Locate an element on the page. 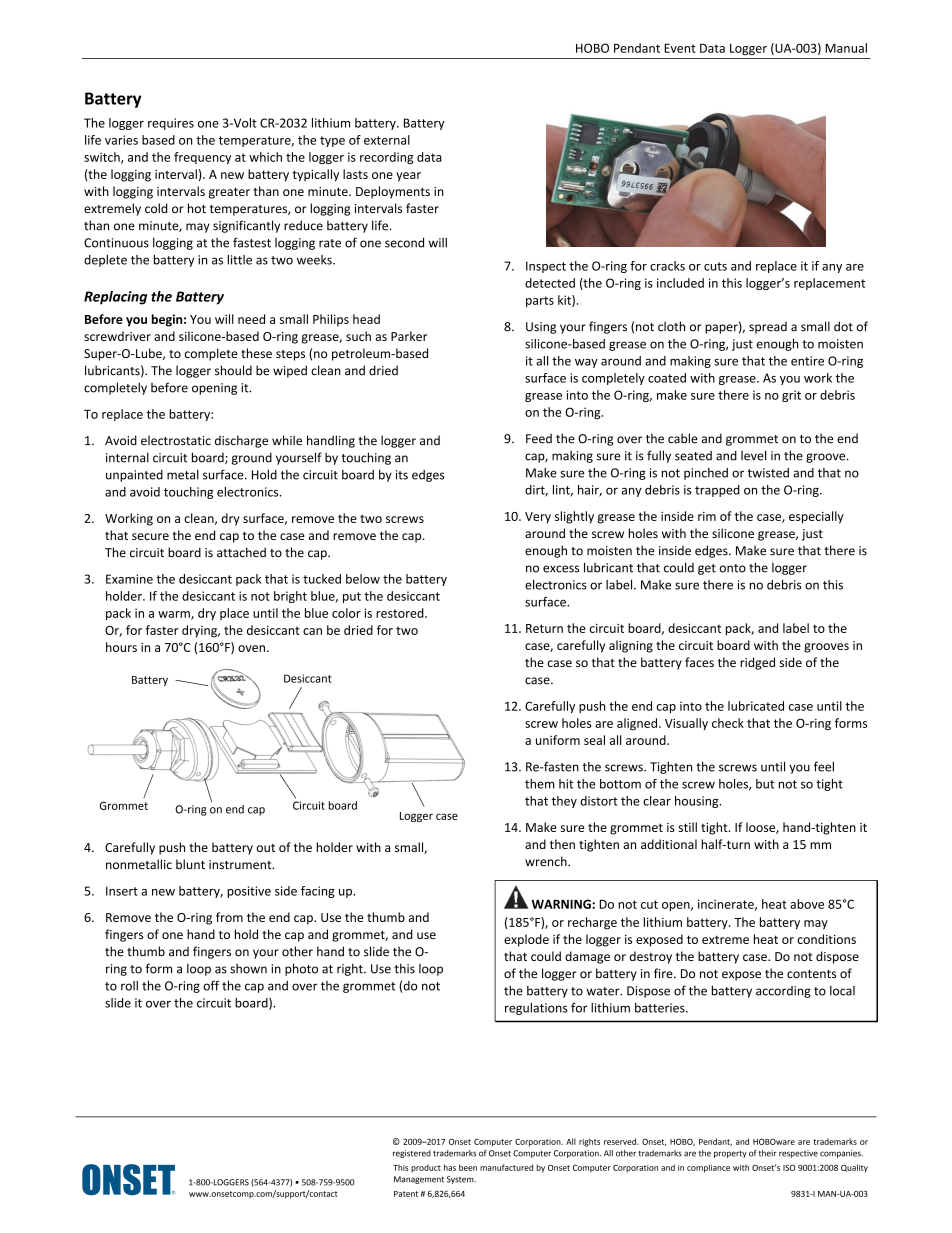 The image size is (952, 1233). requires is located at coordinates (171, 124).
